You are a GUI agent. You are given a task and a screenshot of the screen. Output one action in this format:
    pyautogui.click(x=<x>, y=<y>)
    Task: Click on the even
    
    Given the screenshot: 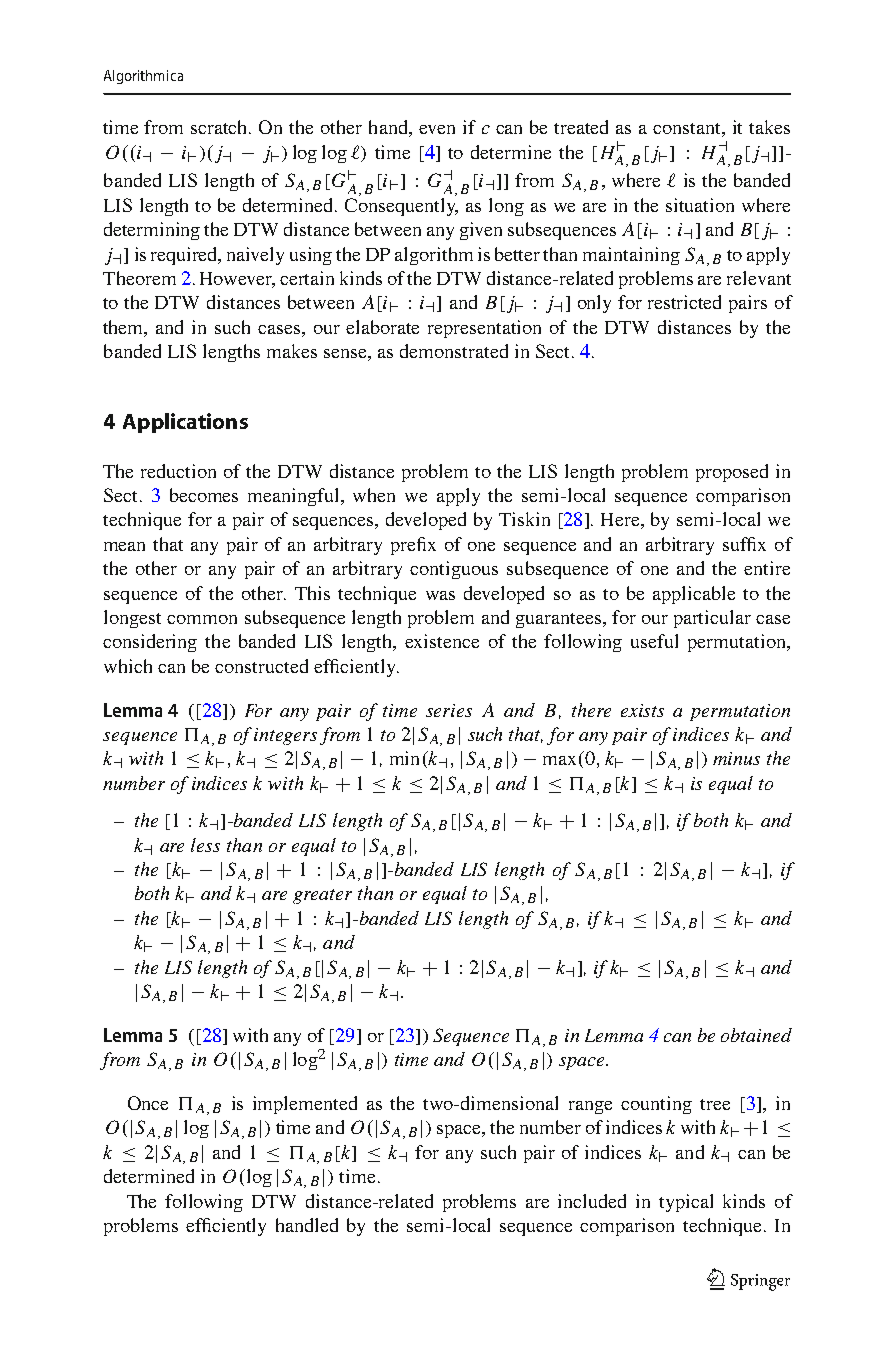 What is the action you would take?
    pyautogui.click(x=437, y=129)
